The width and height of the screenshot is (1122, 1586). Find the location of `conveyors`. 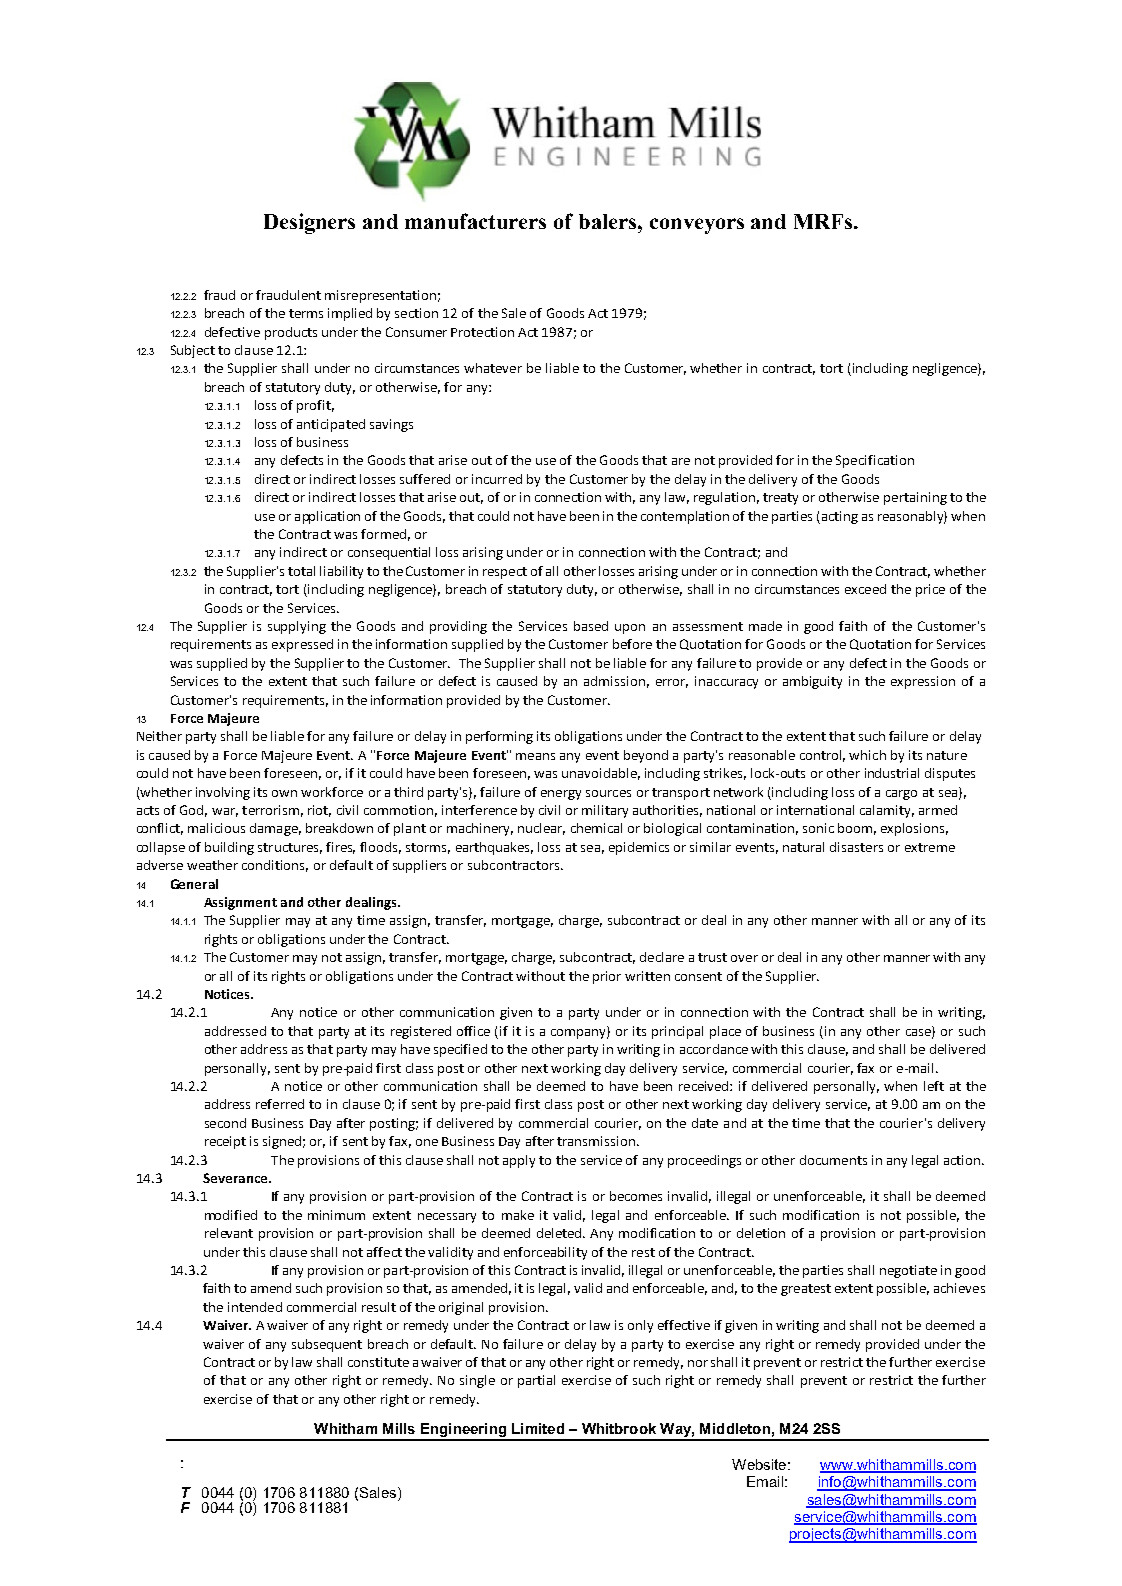

conveyors is located at coordinates (697, 226).
